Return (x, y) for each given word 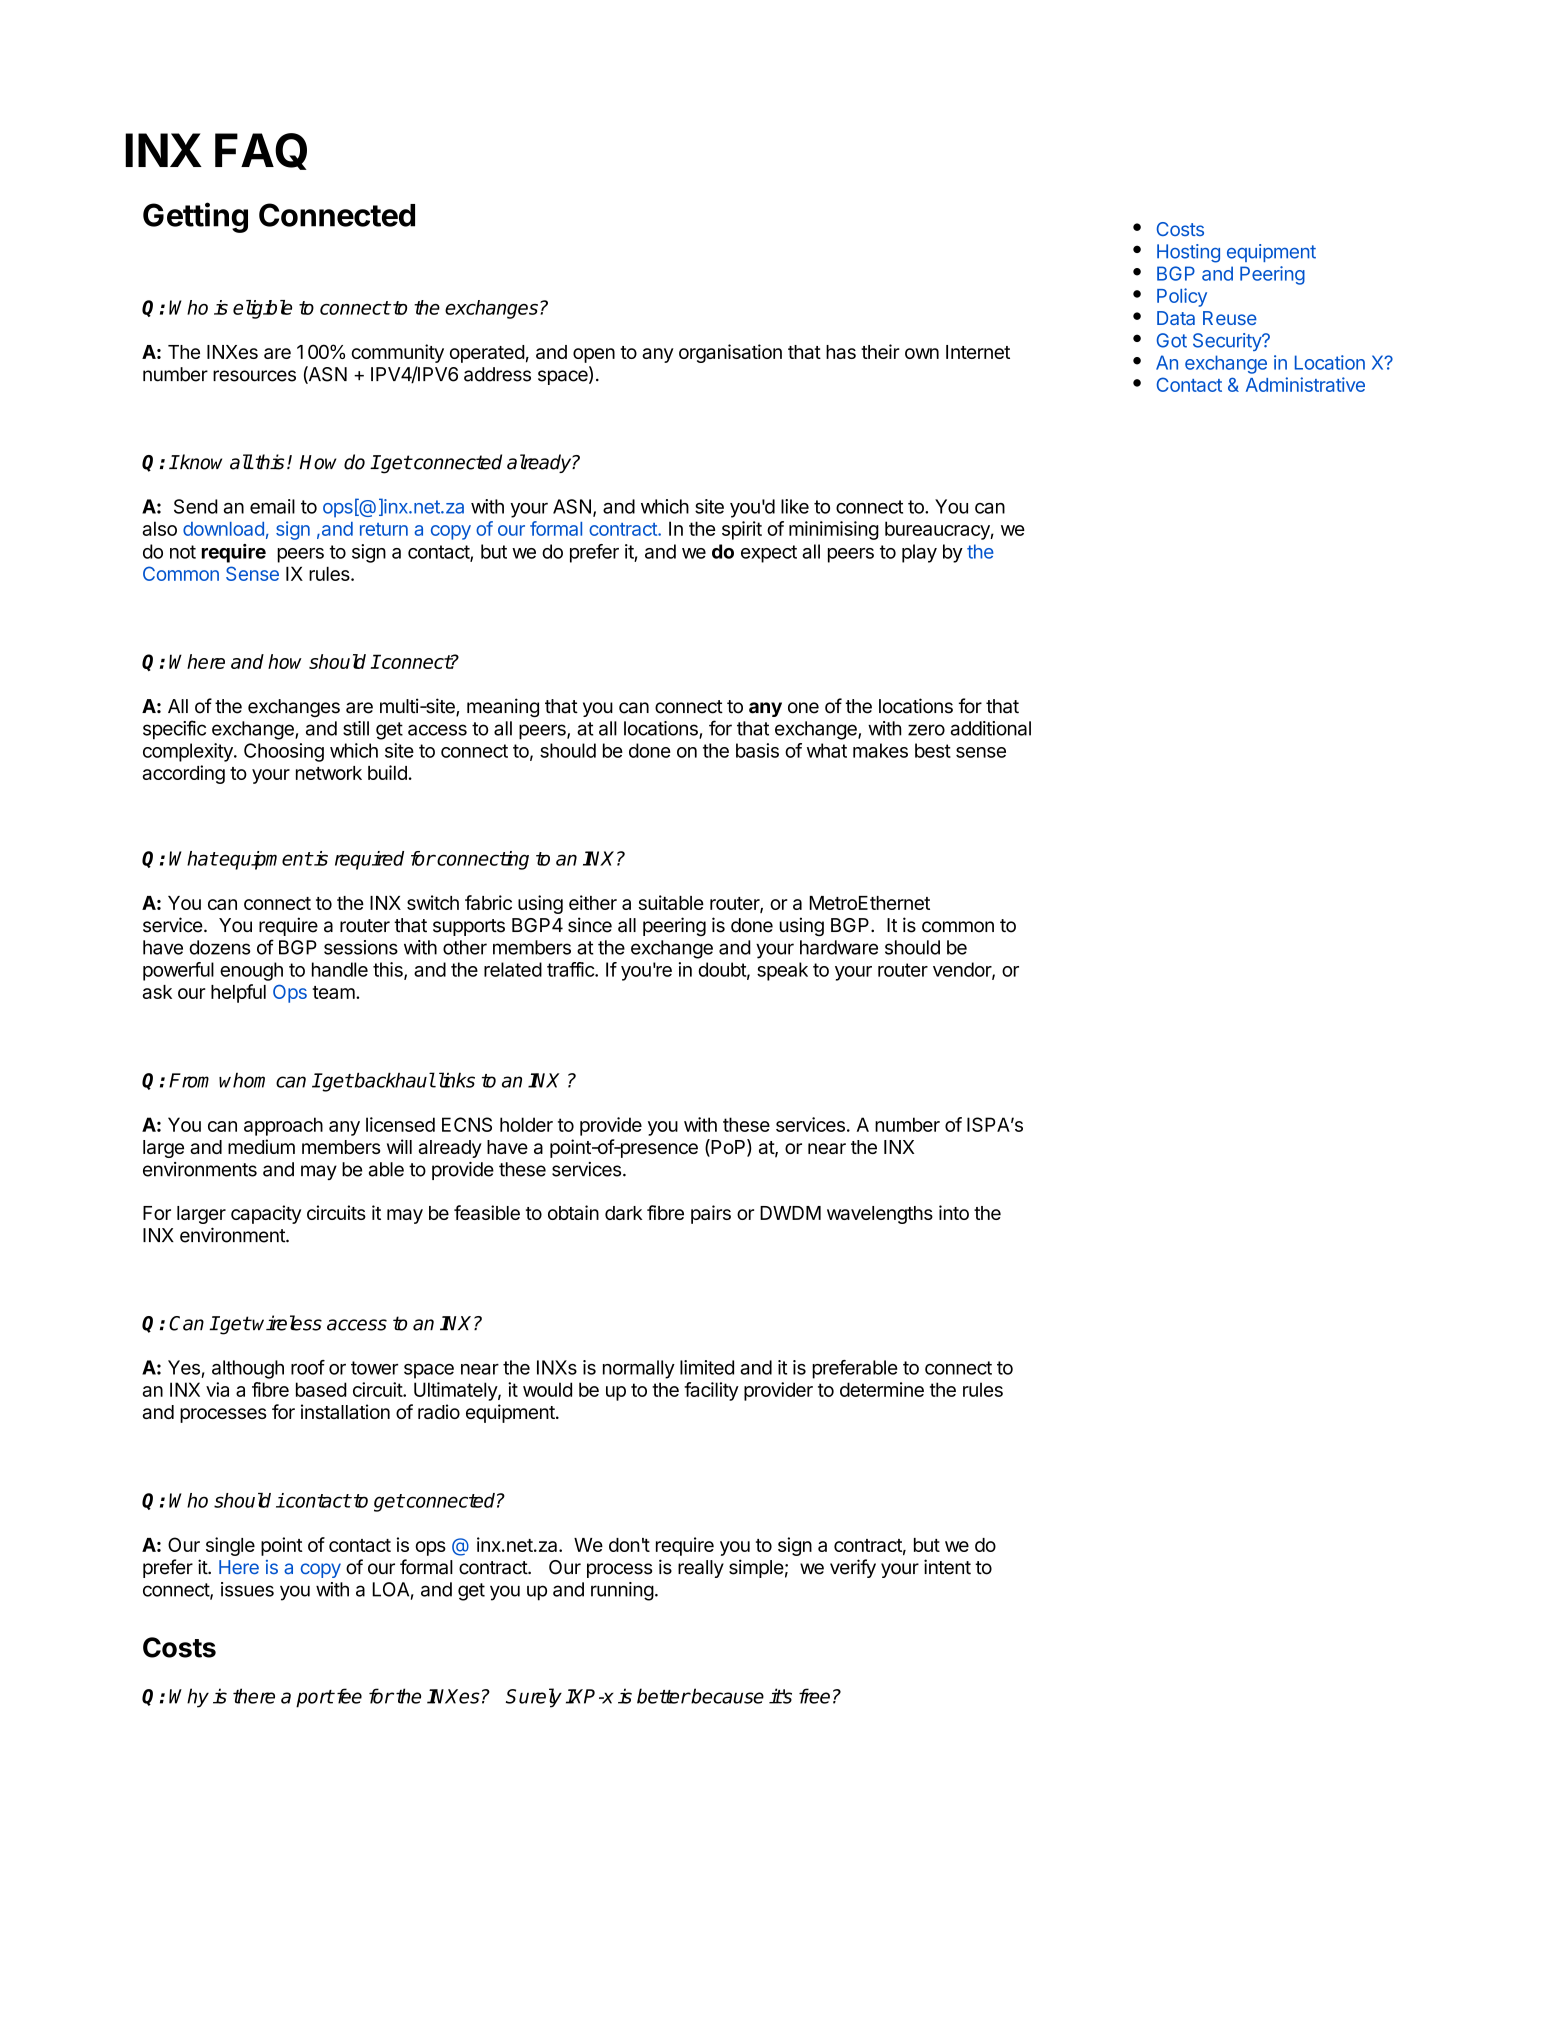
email (272, 506)
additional (990, 728)
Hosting (1188, 253)
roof (308, 1367)
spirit (742, 530)
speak (782, 971)
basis (757, 750)
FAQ (261, 151)
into (954, 1212)
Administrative (1305, 384)
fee (348, 1696)
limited (707, 1367)
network (329, 773)
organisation (730, 353)
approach (283, 1126)
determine (882, 1389)
